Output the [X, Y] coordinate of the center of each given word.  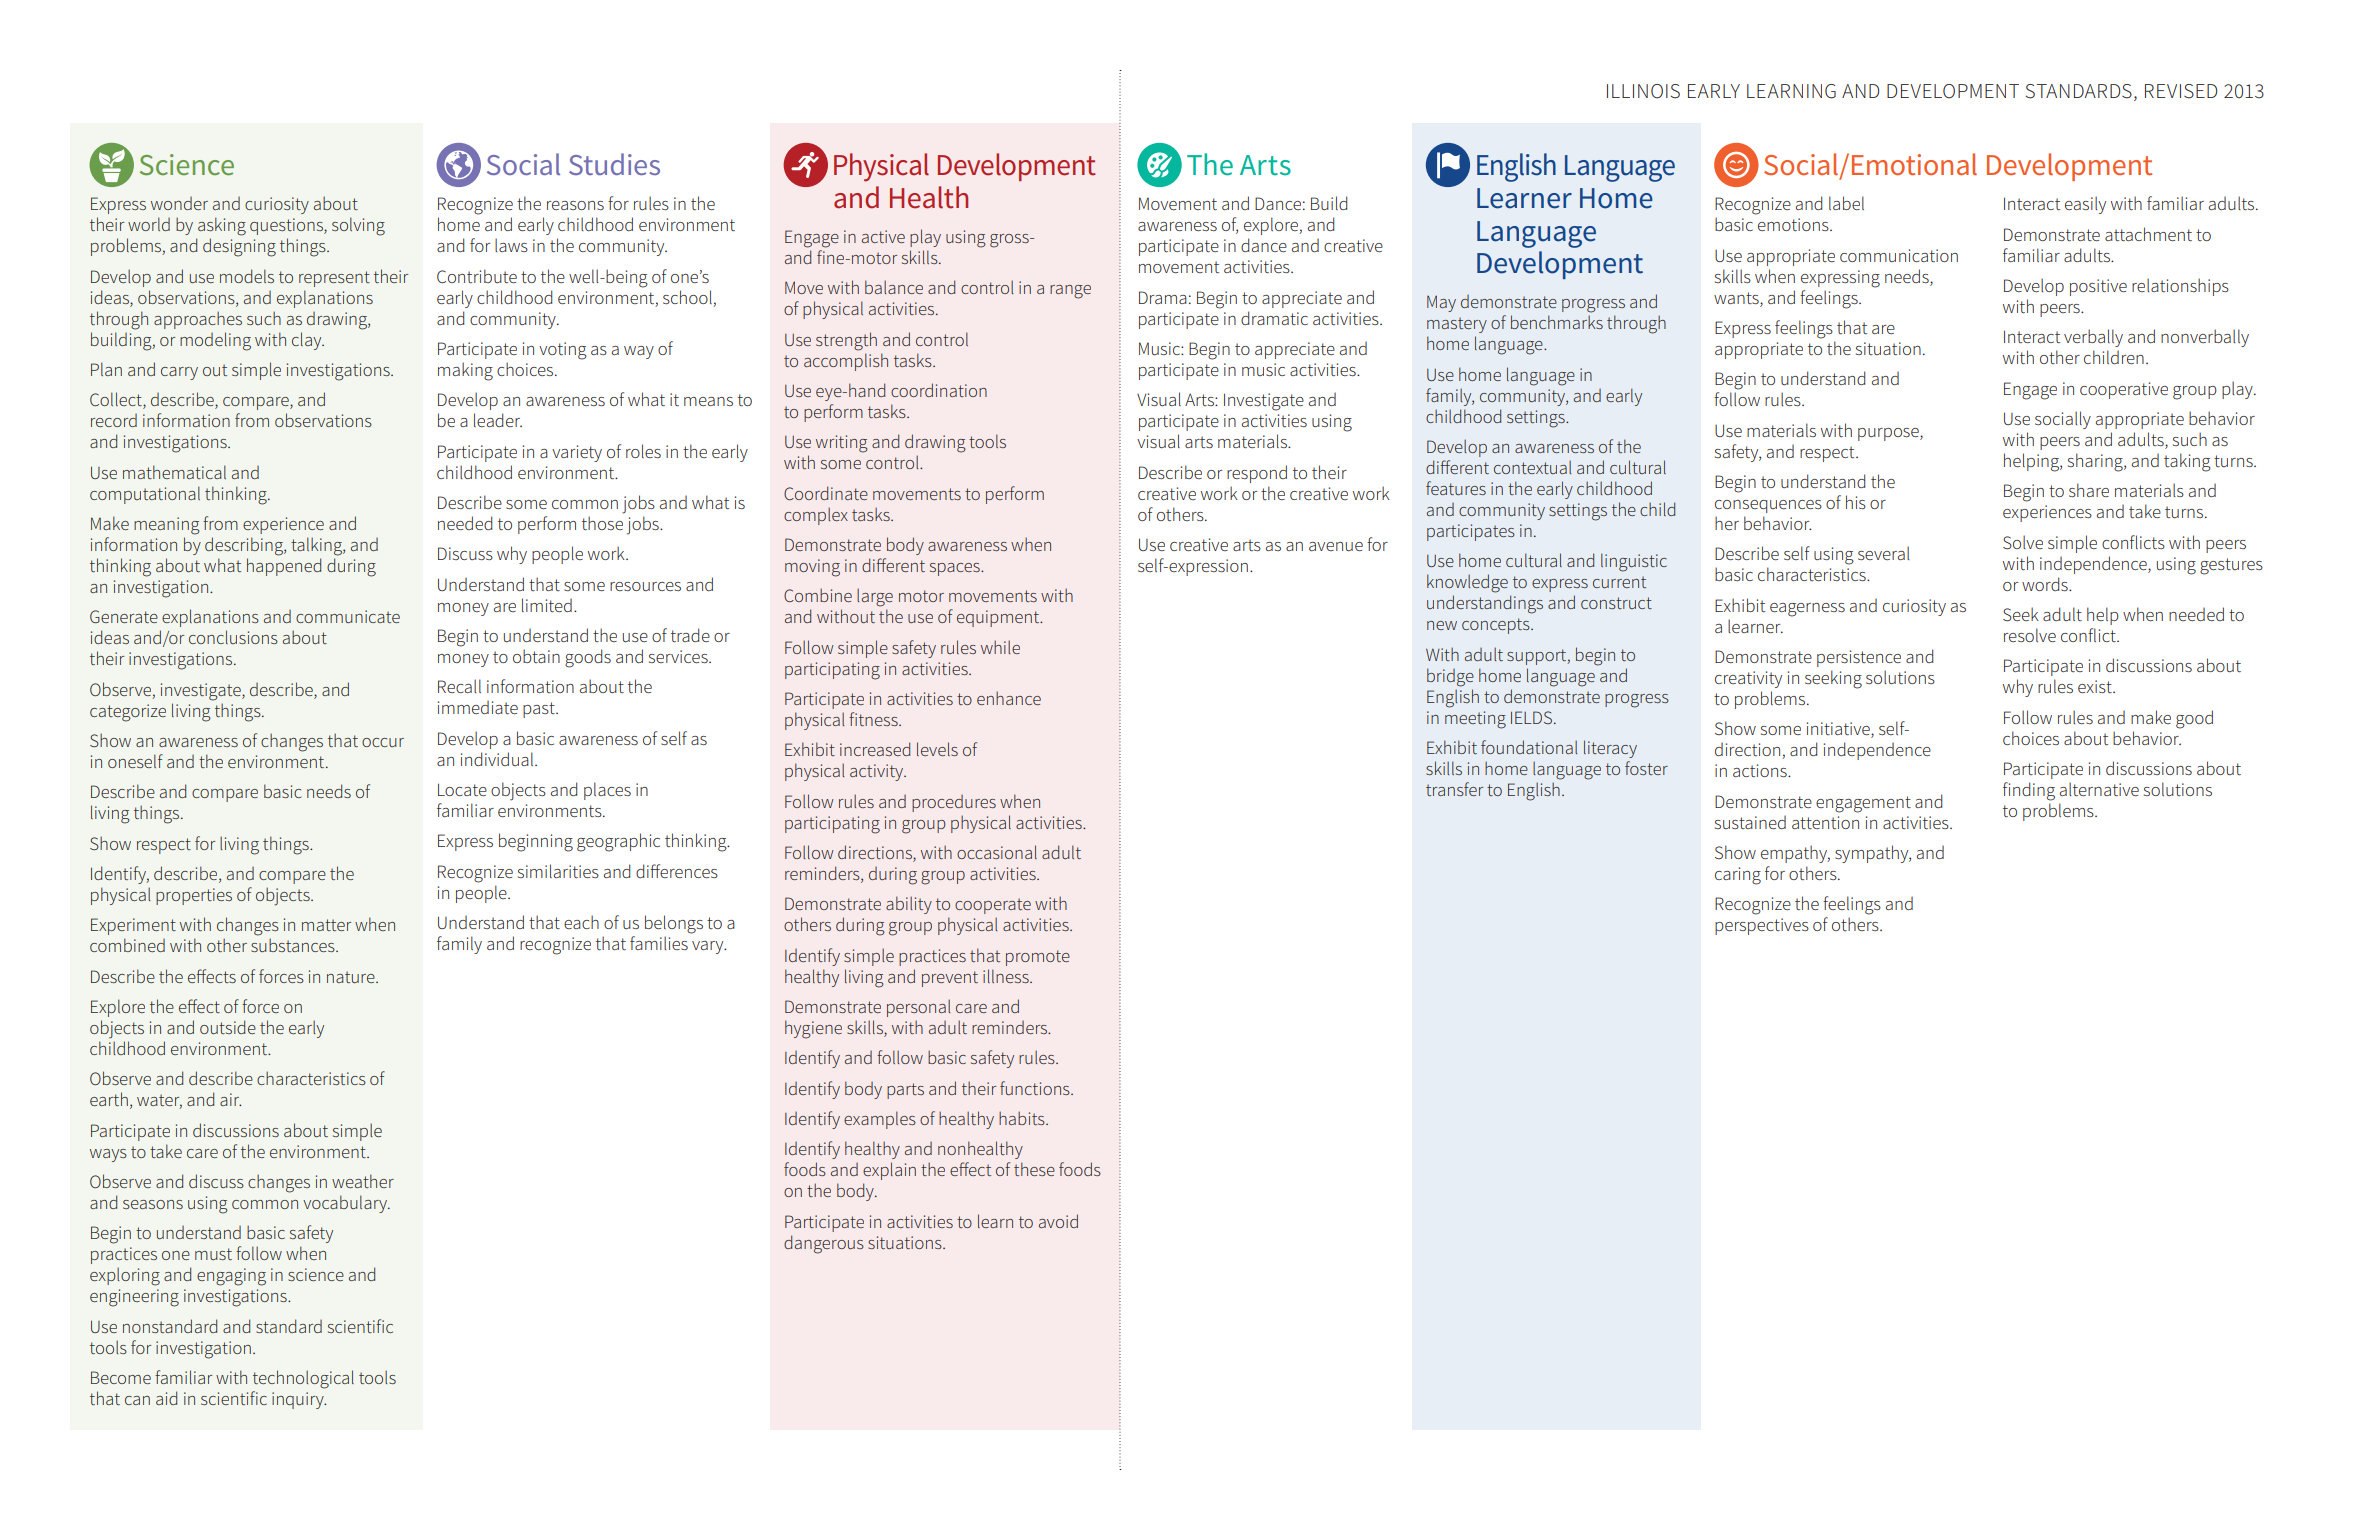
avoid [1058, 1221]
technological [303, 1379]
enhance [1009, 698]
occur [383, 742]
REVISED [2181, 91]
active [883, 236]
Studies [614, 164]
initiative [1839, 730]
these [1034, 1169]
